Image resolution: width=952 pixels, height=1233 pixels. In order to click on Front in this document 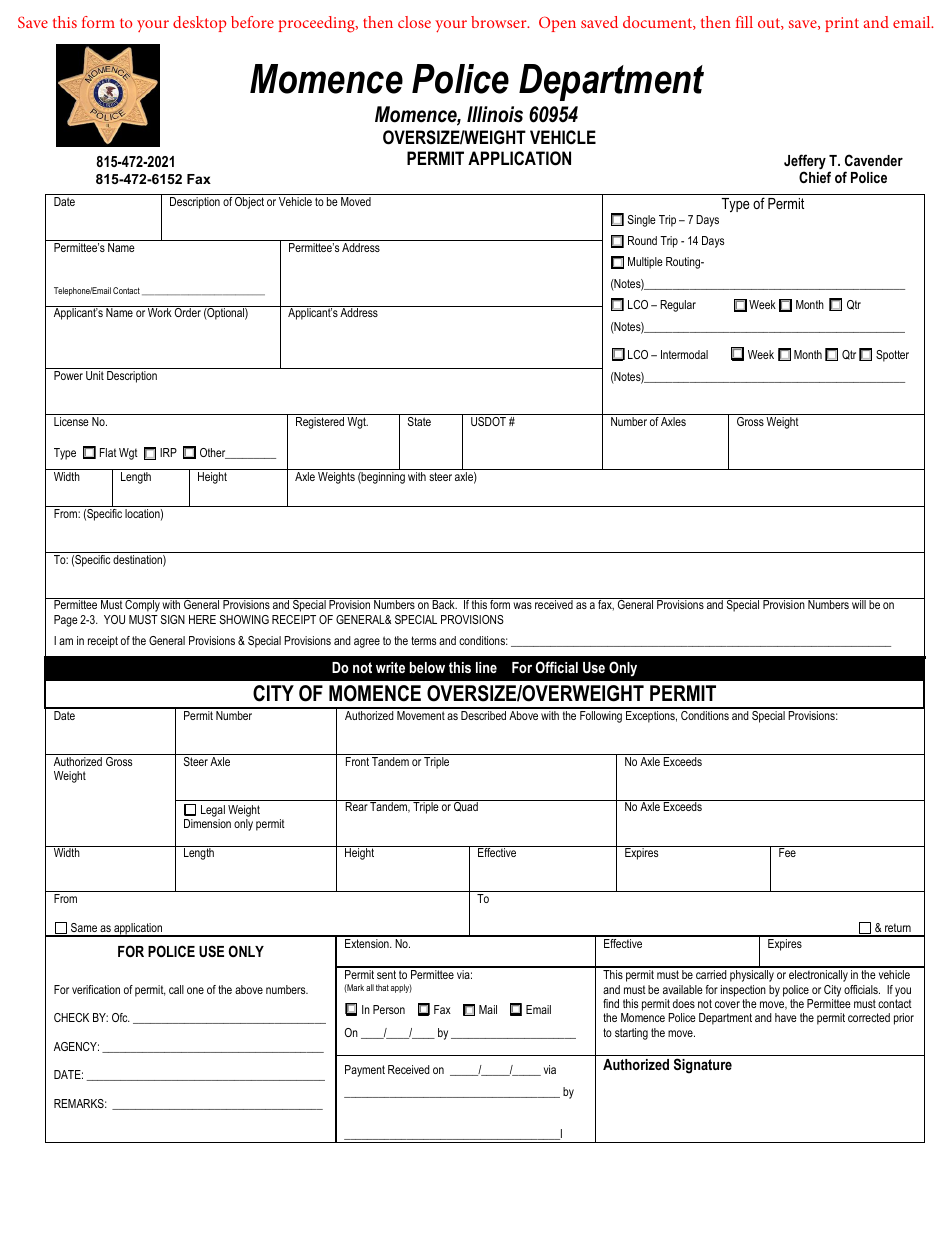, I will do `click(357, 761)`.
